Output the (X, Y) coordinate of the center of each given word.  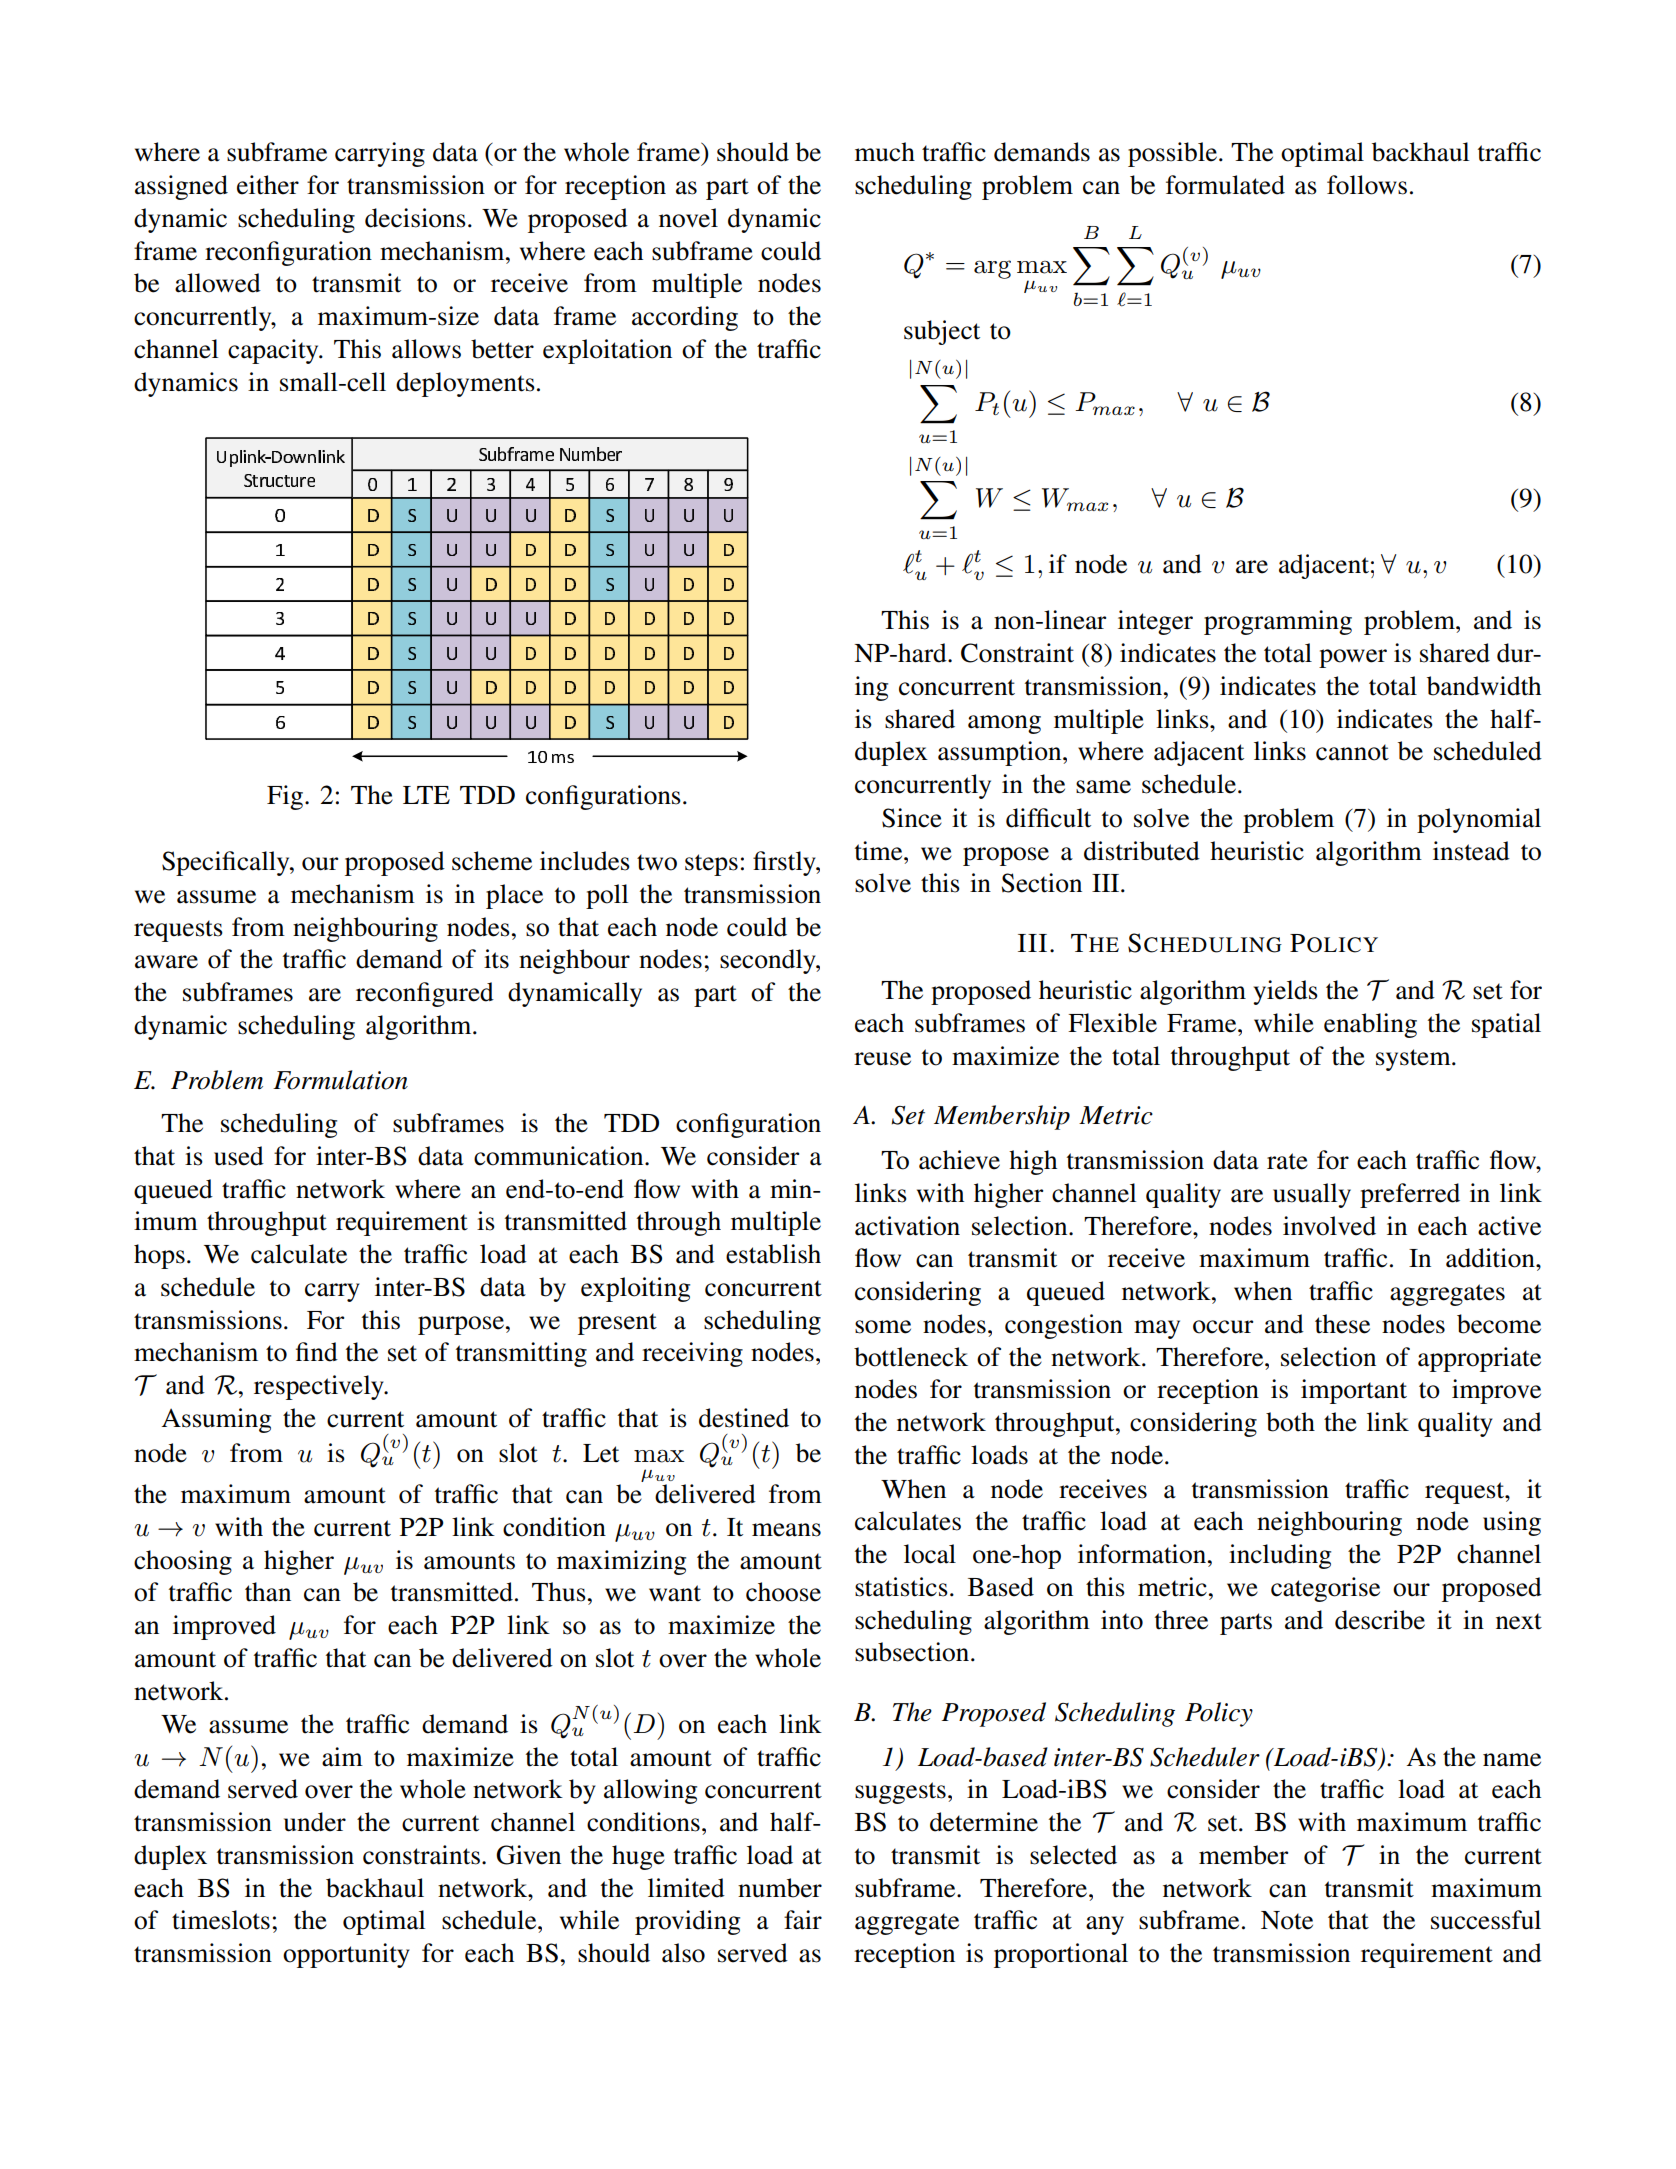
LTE (426, 795)
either (268, 185)
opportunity (346, 1955)
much (885, 152)
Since (912, 818)
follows (1367, 185)
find (317, 1352)
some (883, 1327)
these (1342, 1324)
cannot (1352, 752)
